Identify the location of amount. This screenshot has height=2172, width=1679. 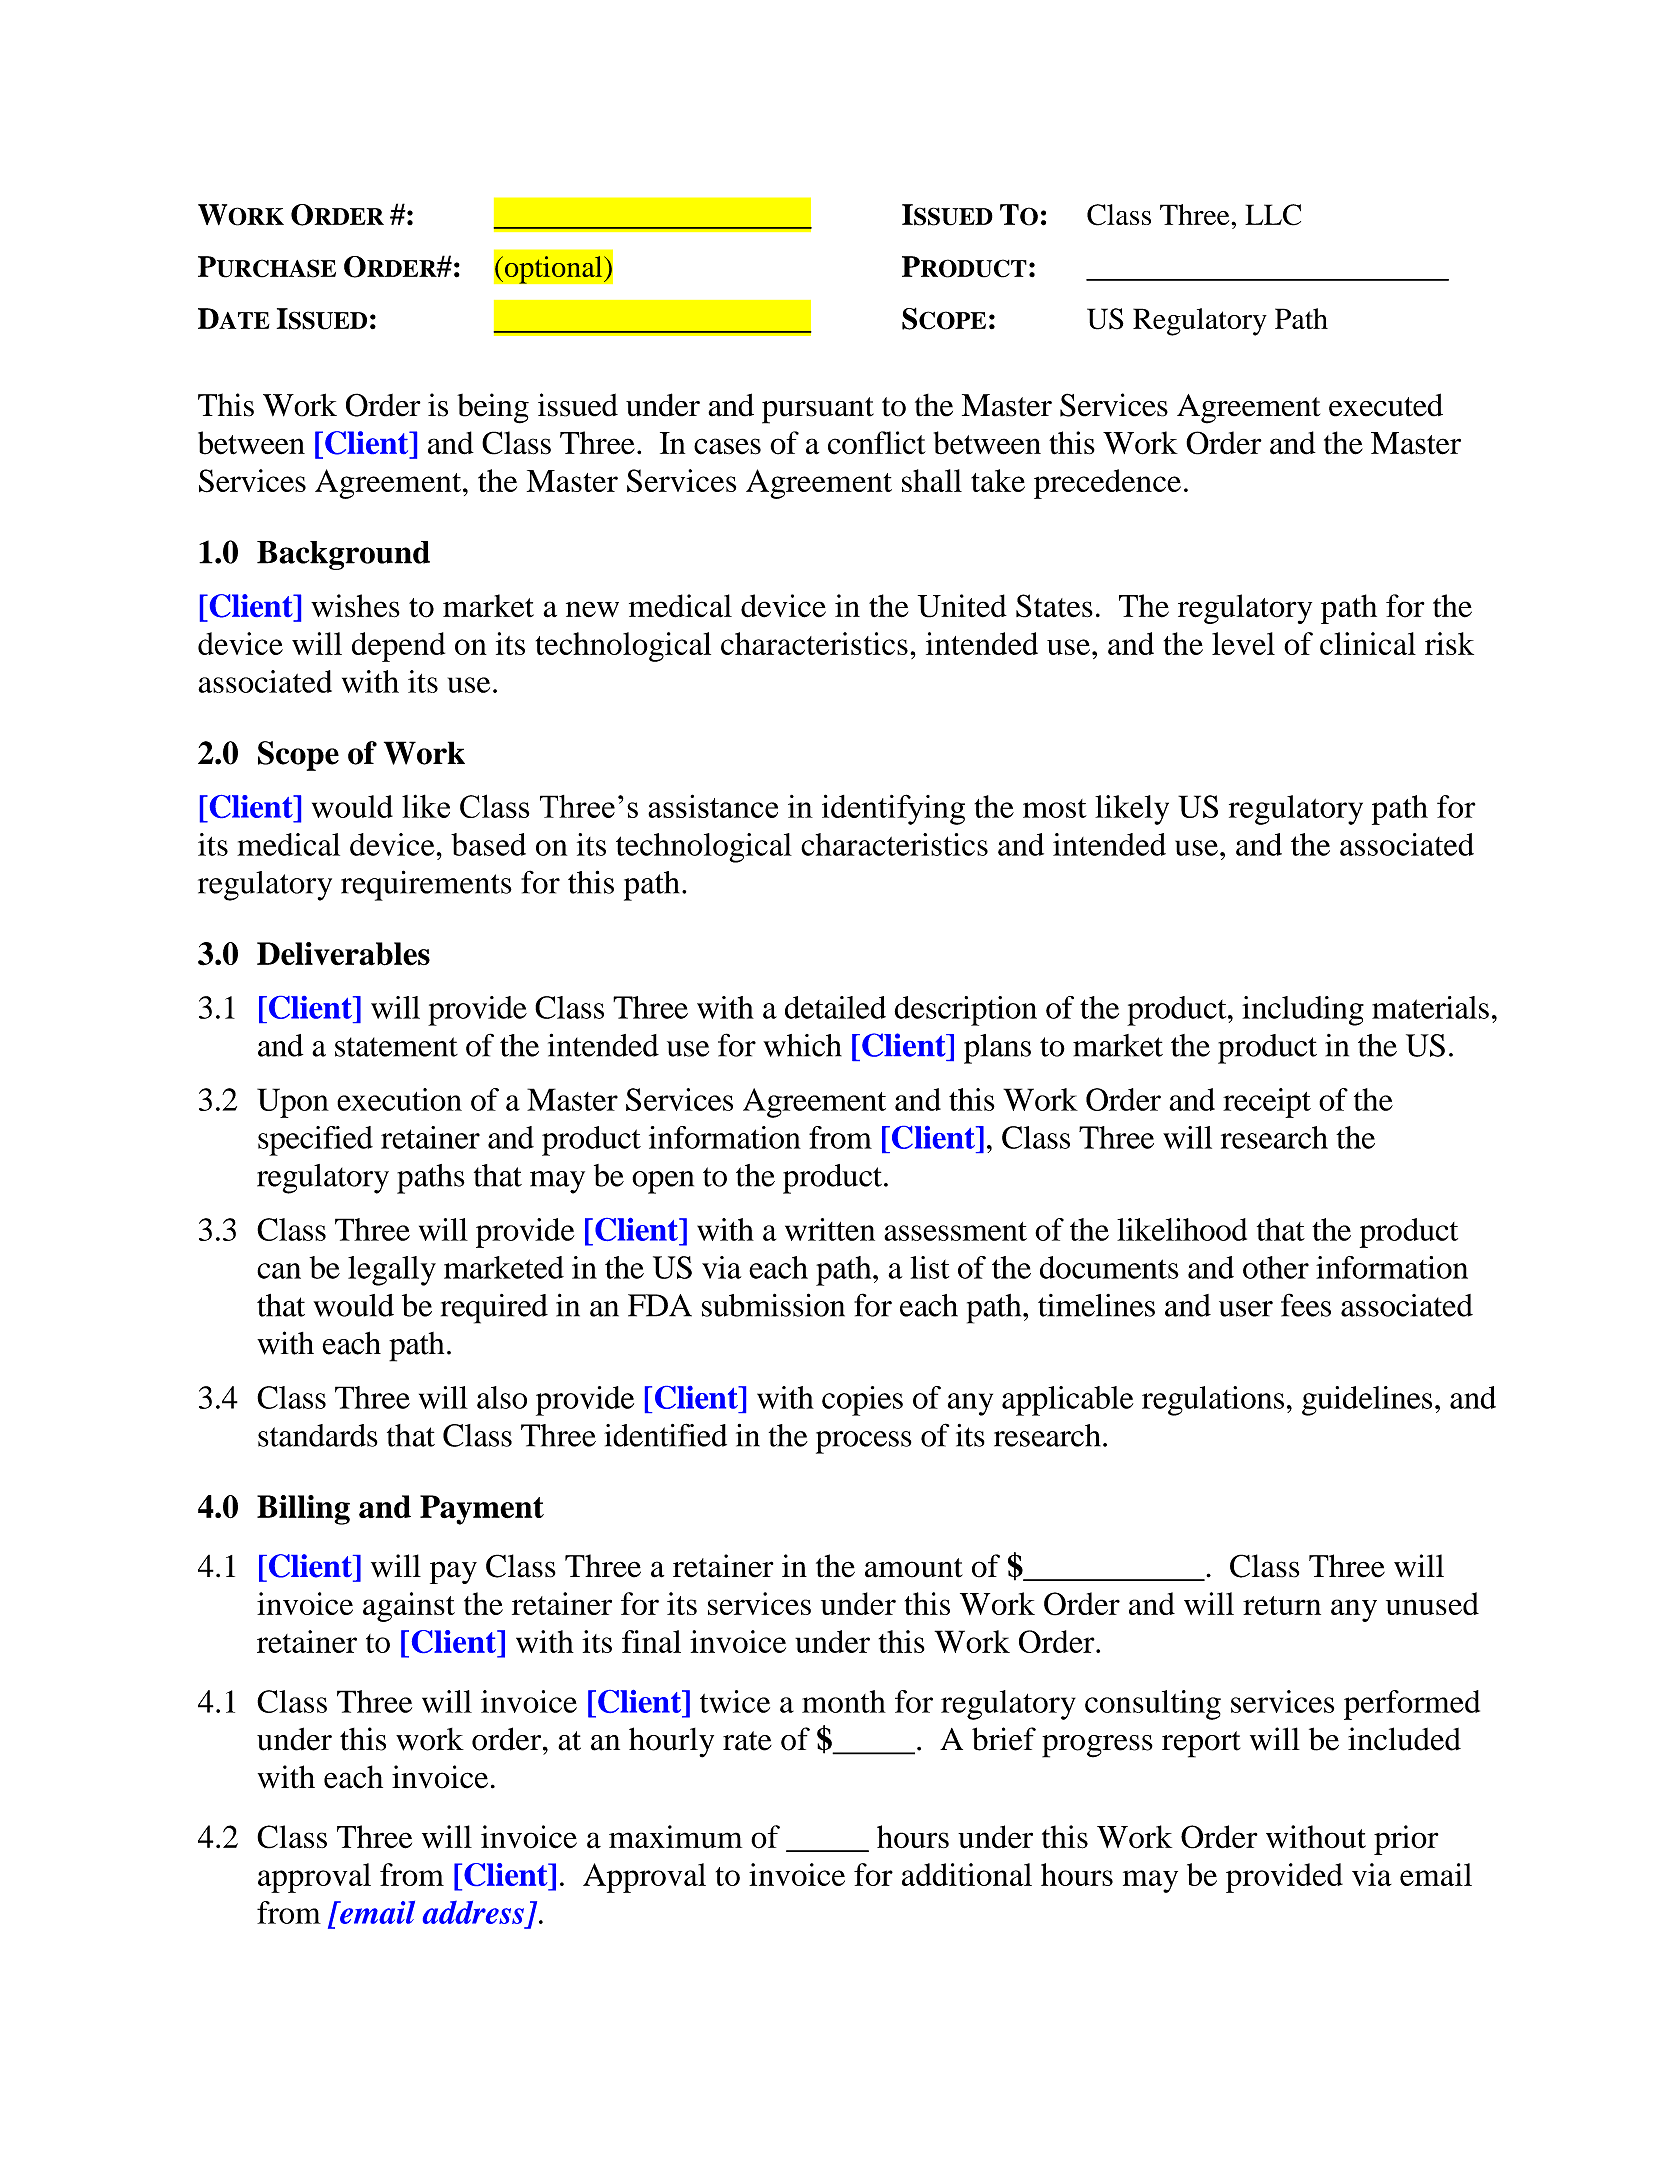
(914, 1568).
